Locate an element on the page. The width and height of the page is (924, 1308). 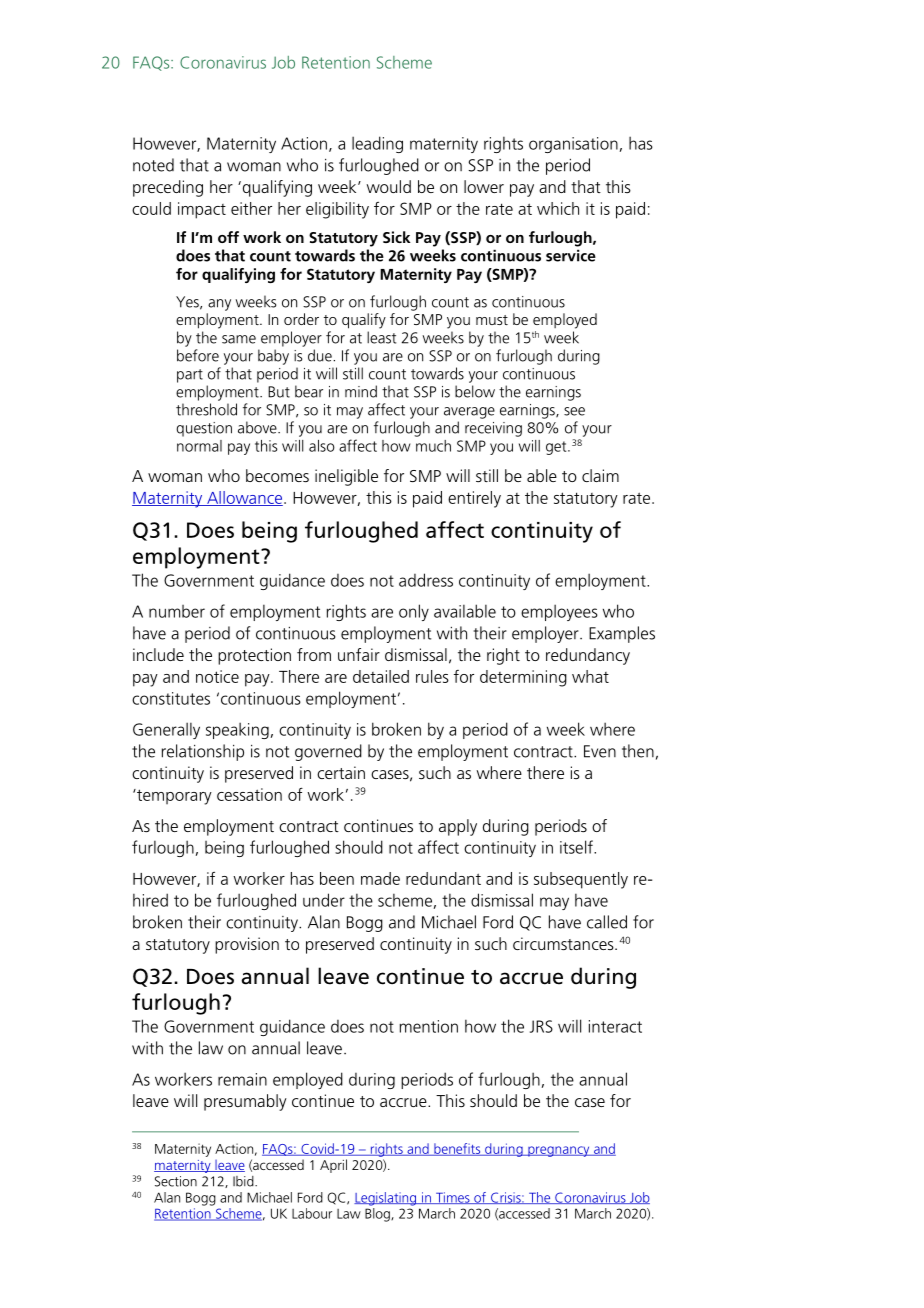
organisation is located at coordinates (573, 145).
